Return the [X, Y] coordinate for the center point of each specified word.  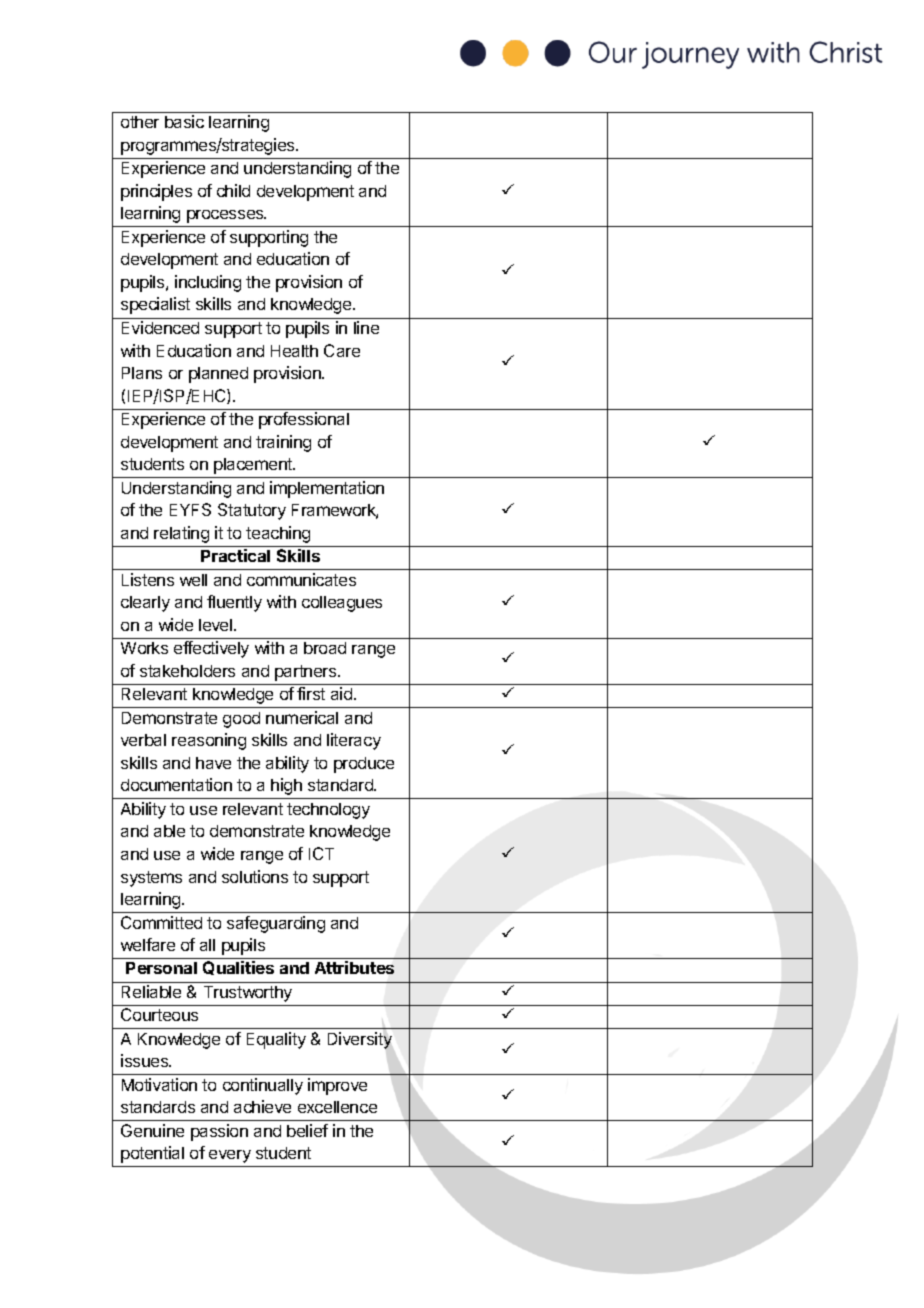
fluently [234, 603]
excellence [337, 1107]
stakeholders [187, 671]
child [233, 190]
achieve [262, 1106]
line [366, 327]
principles [156, 192]
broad [325, 648]
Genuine [152, 1130]
